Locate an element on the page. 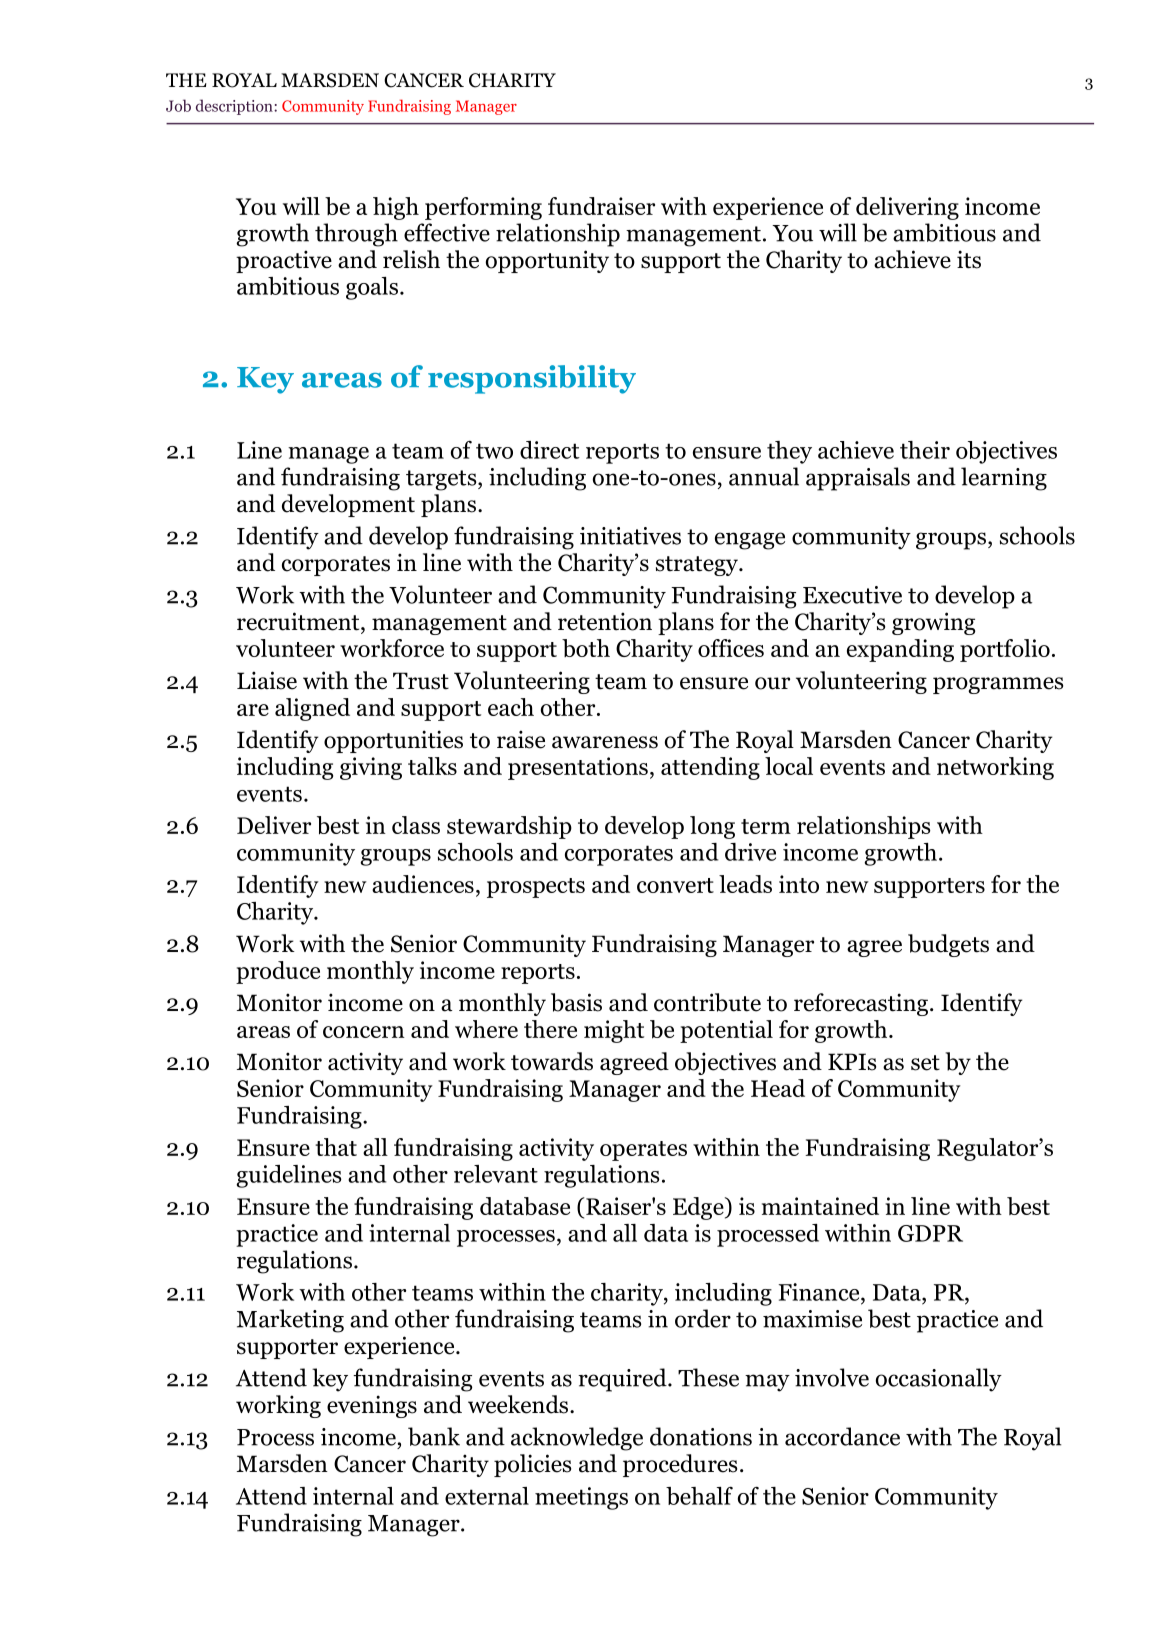  local is located at coordinates (789, 766).
